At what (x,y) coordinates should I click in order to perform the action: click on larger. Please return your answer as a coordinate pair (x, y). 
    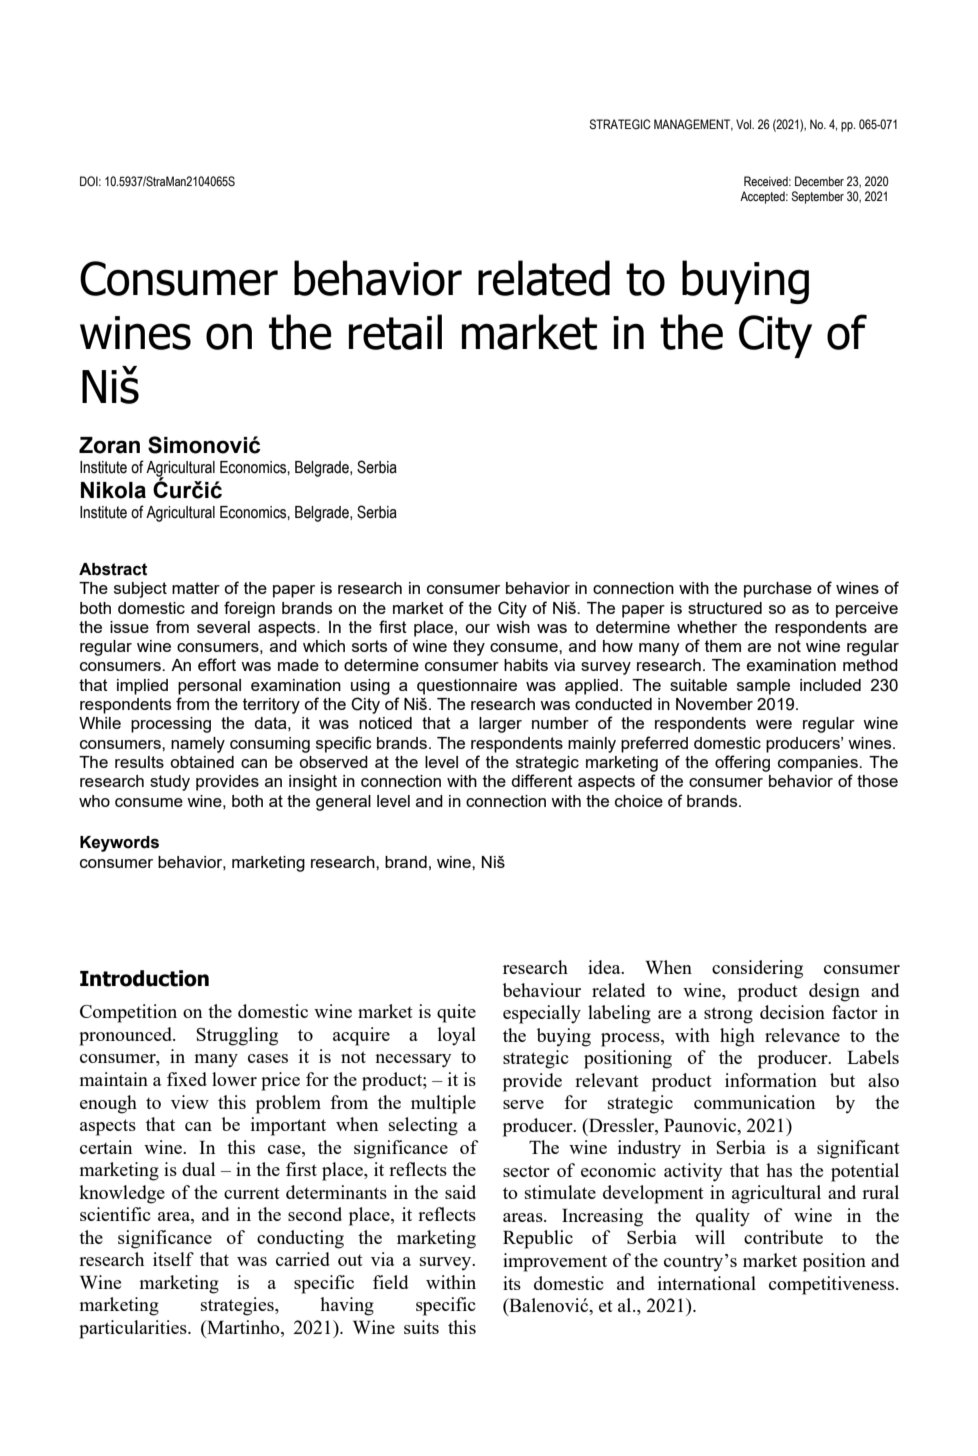
    Looking at the image, I should click on (500, 725).
